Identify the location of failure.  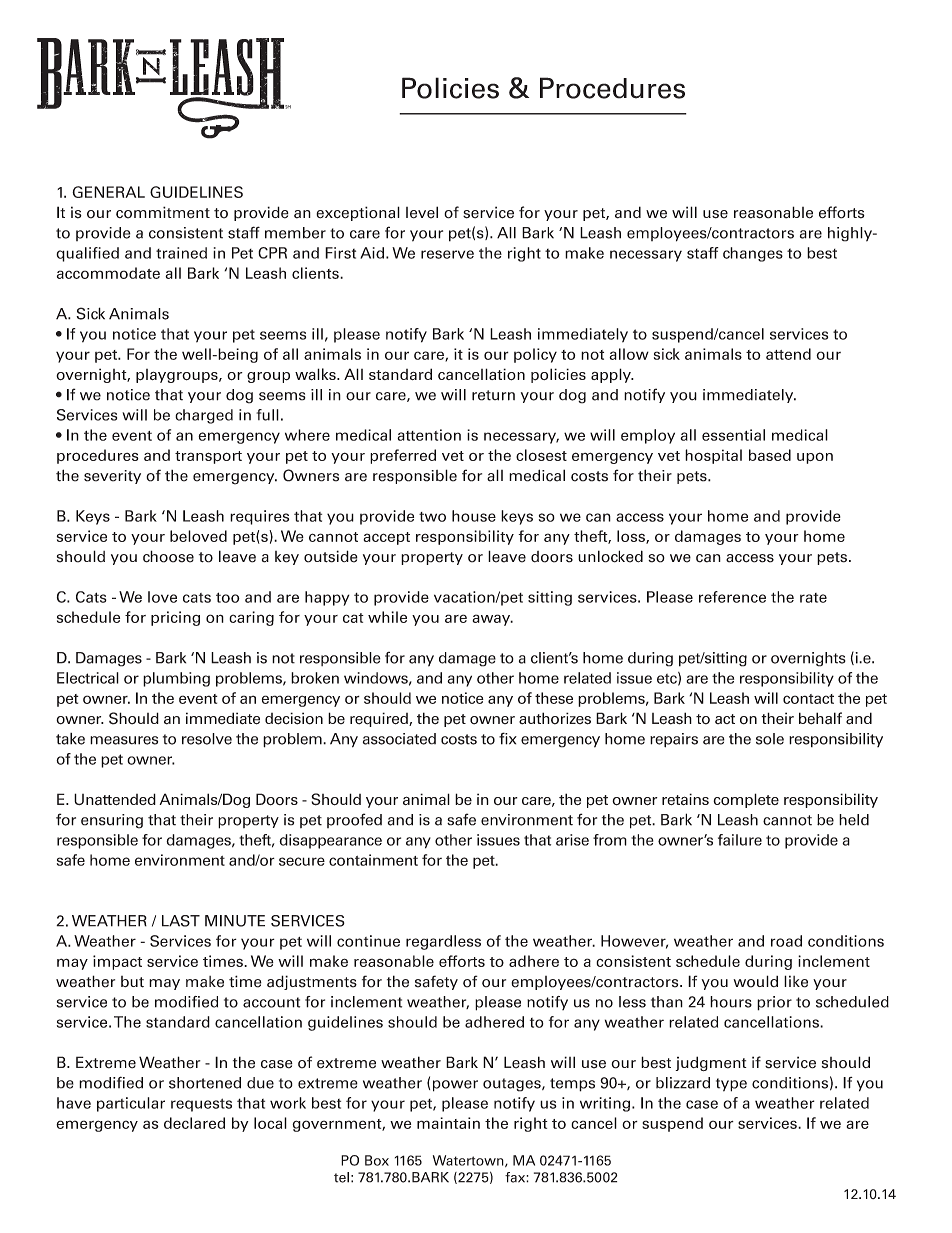
(740, 840).
